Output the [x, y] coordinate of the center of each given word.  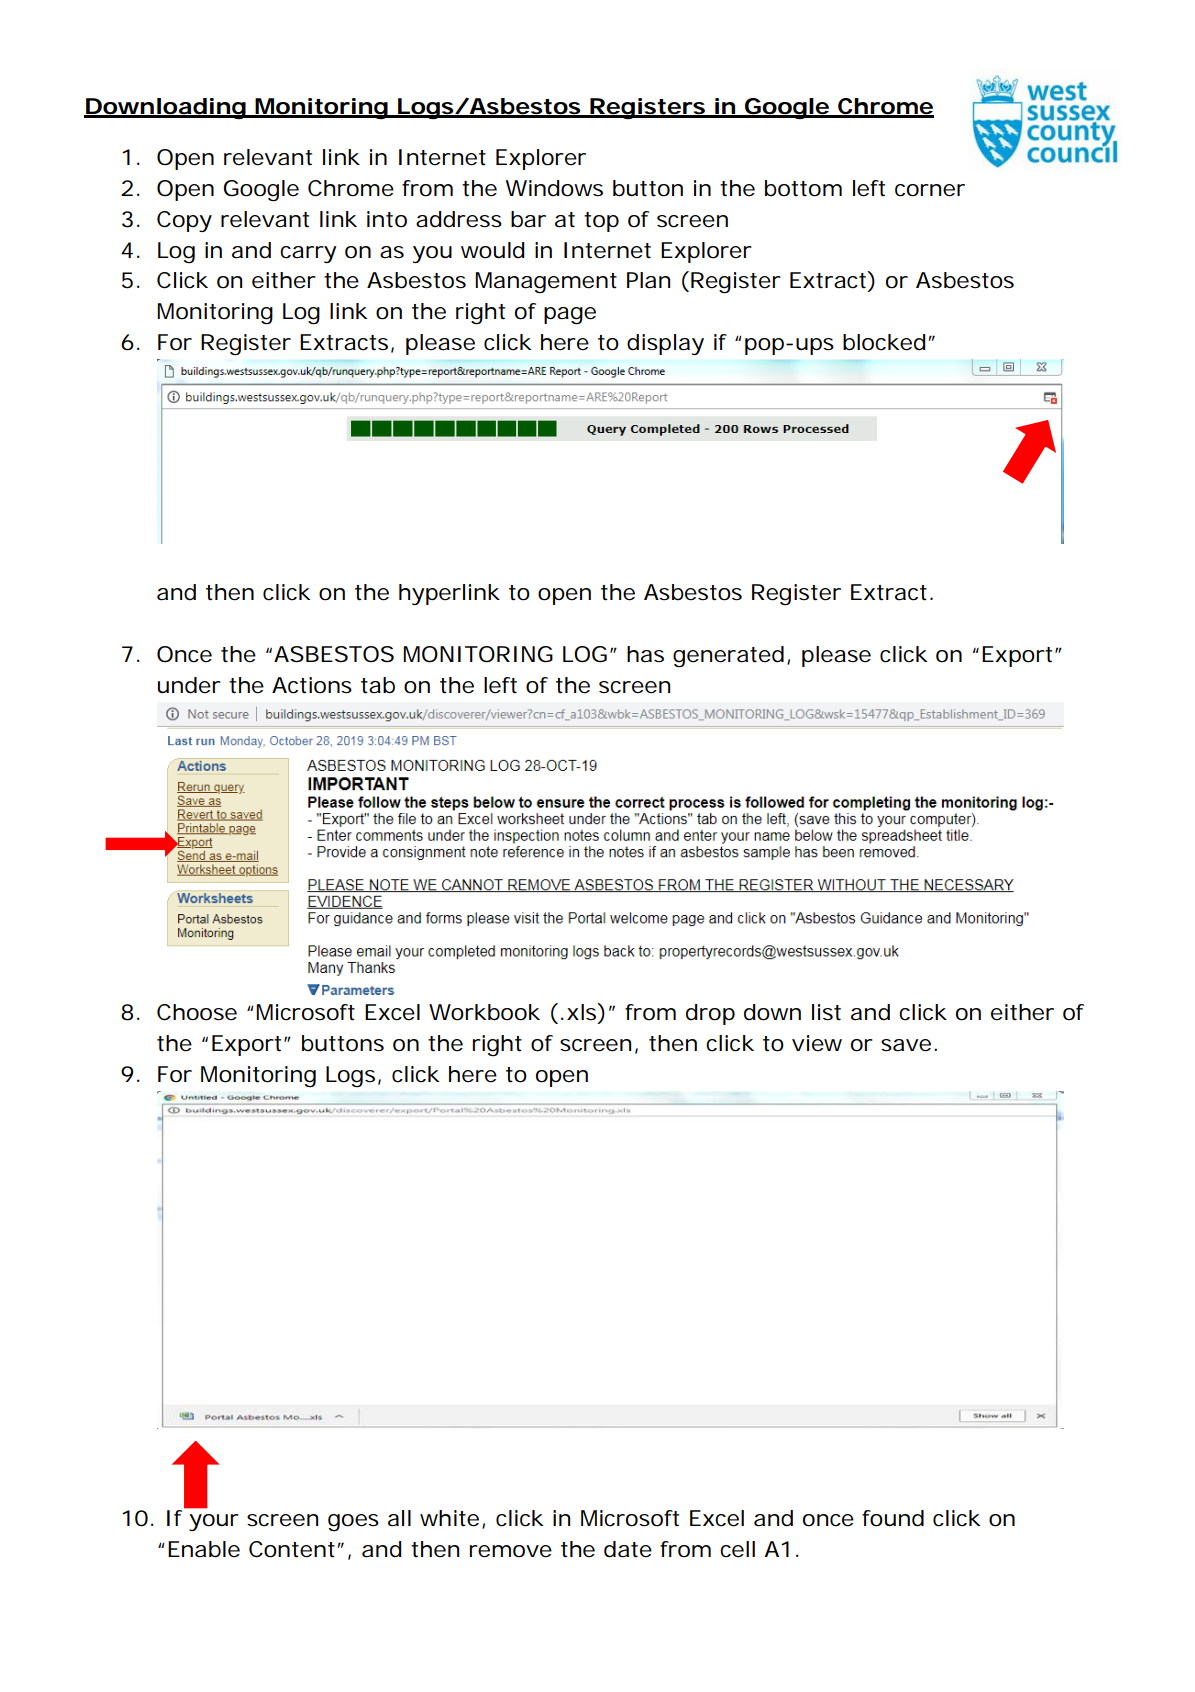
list [826, 1012]
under [189, 685]
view [817, 1043]
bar [528, 219]
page [570, 316]
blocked [884, 342]
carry [308, 254]
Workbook [484, 1012]
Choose [197, 1012]
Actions [312, 685]
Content [292, 1549]
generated [728, 657]
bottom [803, 188]
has [645, 654]
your [214, 1522]
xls [583, 1013]
